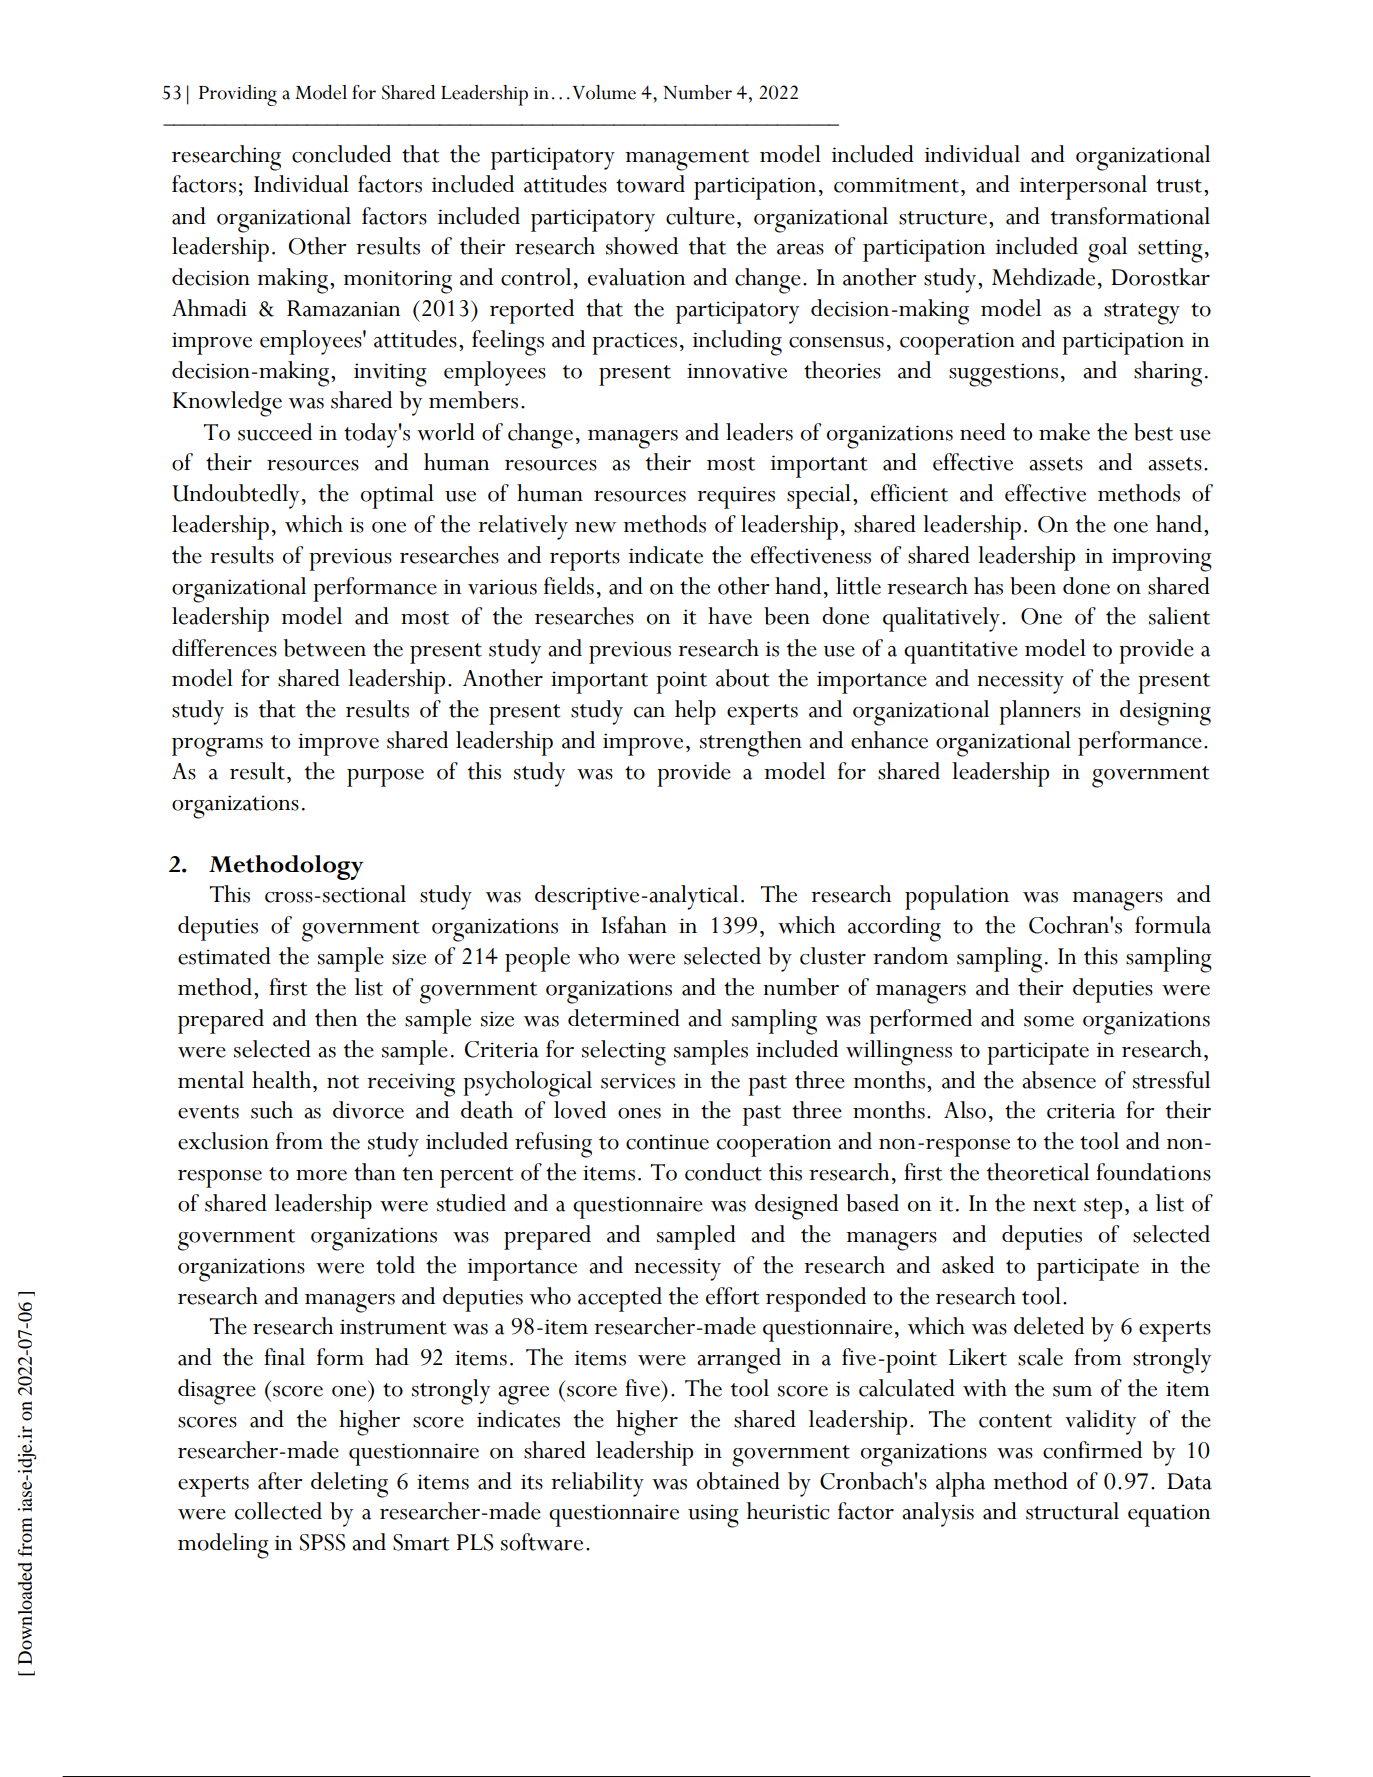 This screenshot has width=1373, height=1777. I want to click on structural, so click(1072, 1511).
